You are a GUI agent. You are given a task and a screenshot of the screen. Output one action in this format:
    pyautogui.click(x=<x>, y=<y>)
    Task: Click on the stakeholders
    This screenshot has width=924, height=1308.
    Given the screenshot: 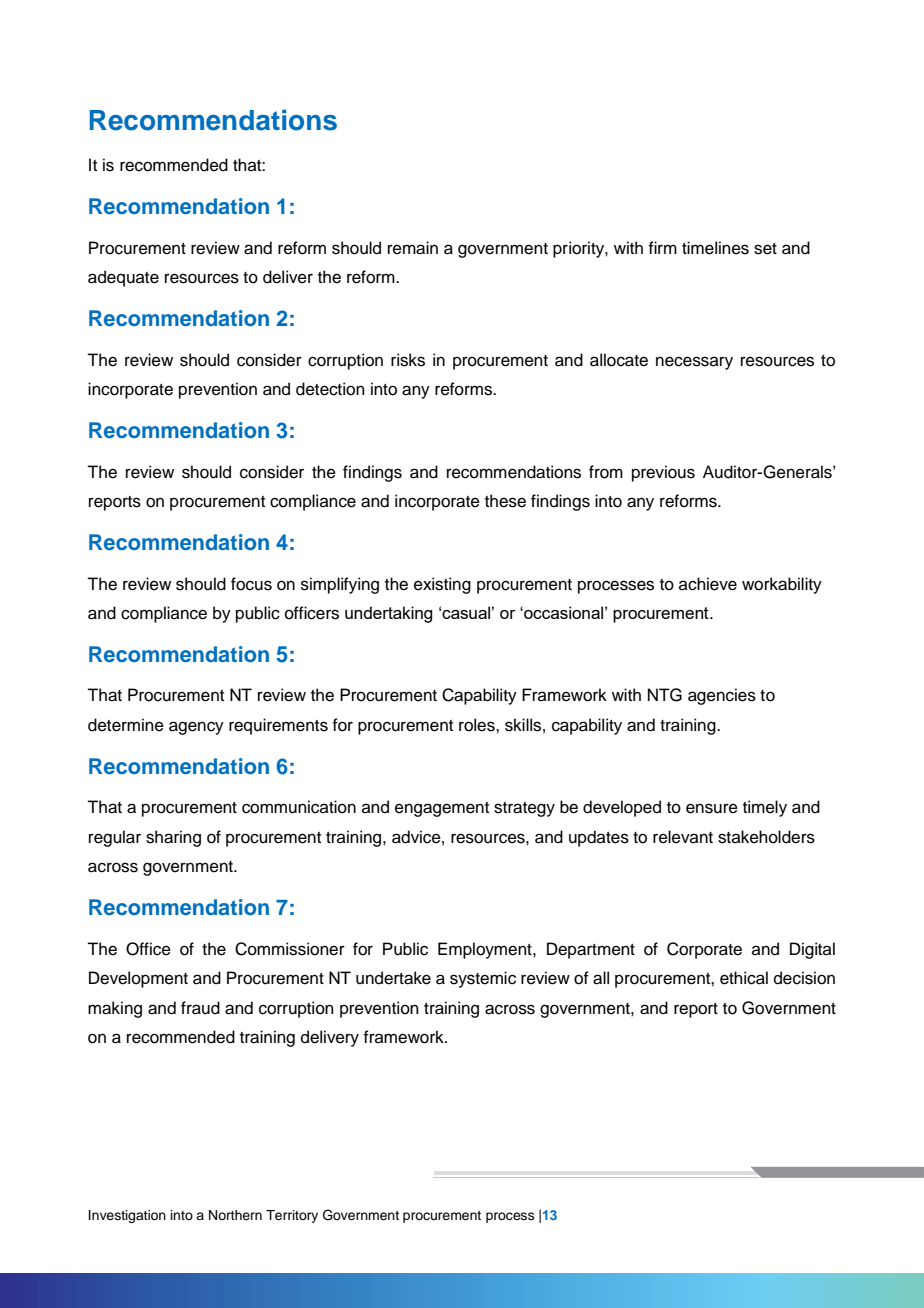 What is the action you would take?
    pyautogui.click(x=766, y=837)
